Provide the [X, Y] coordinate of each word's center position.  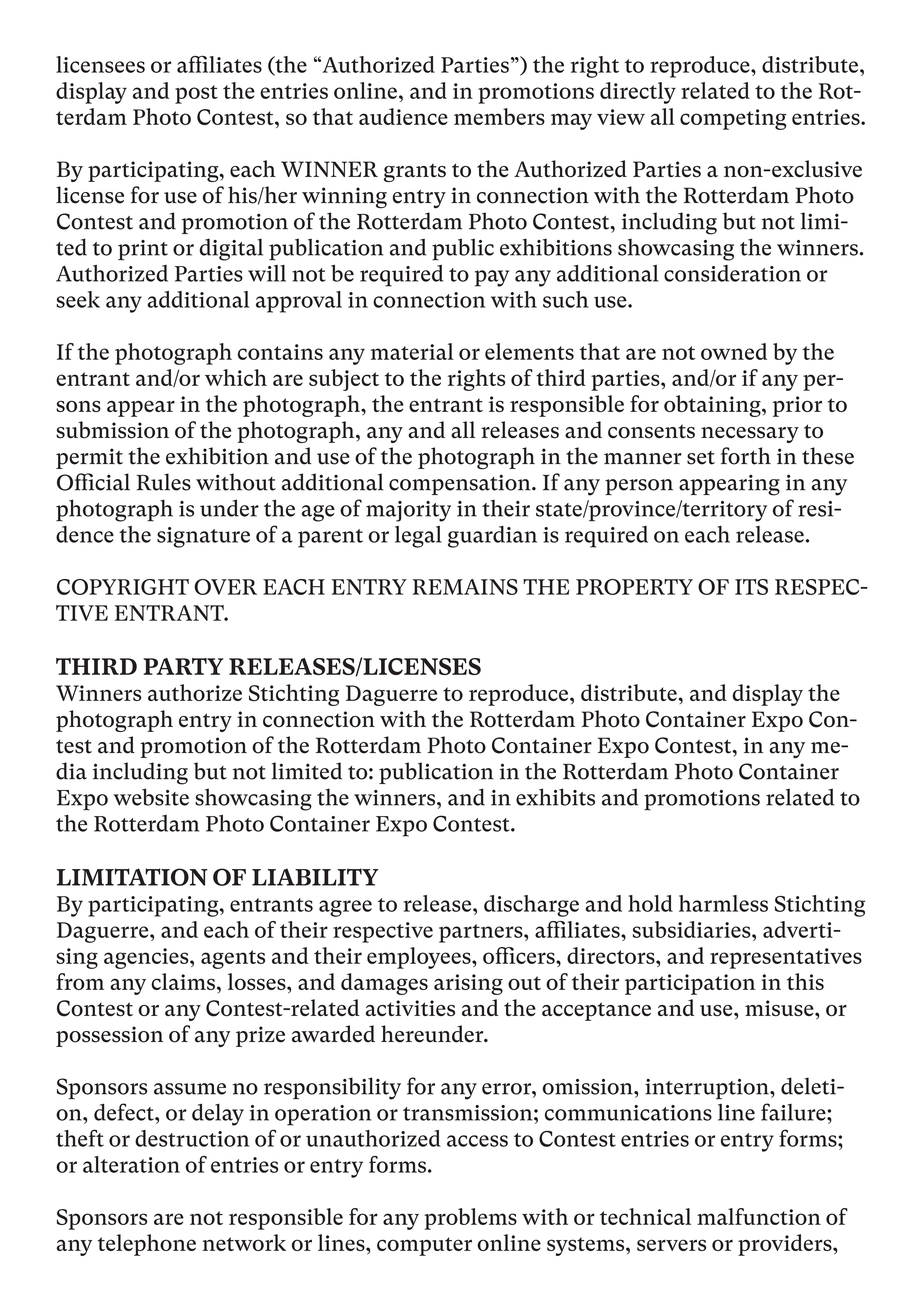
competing [733, 119]
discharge [531, 906]
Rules [163, 482]
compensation [461, 484]
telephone [147, 1245]
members [499, 116]
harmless [723, 903]
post [196, 94]
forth [746, 456]
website [151, 797]
